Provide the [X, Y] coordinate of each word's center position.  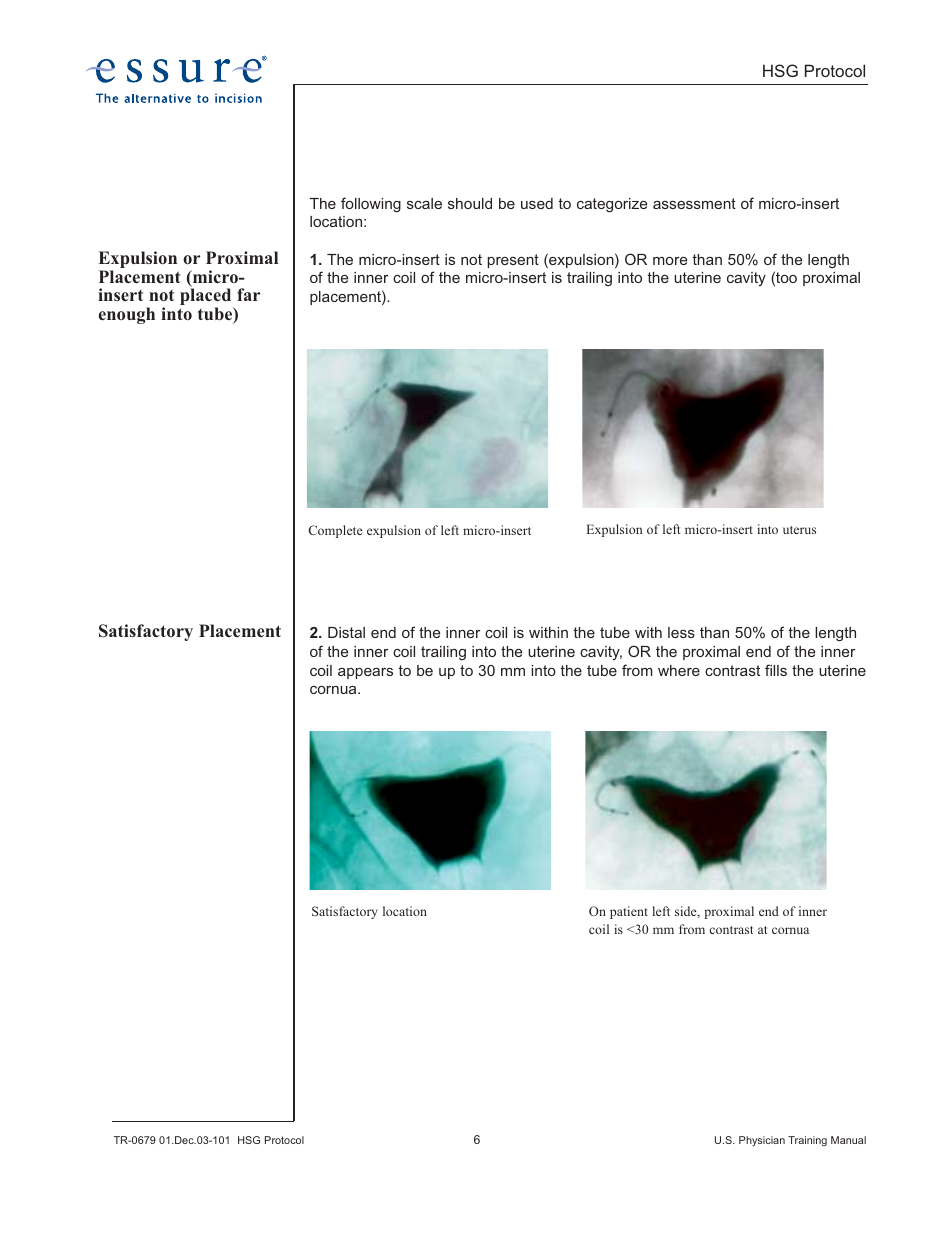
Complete [335, 531]
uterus [799, 530]
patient [629, 912]
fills [776, 670]
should [470, 203]
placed [207, 298]
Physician [762, 1141]
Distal [346, 632]
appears [365, 673]
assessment [694, 203]
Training [807, 1141]
